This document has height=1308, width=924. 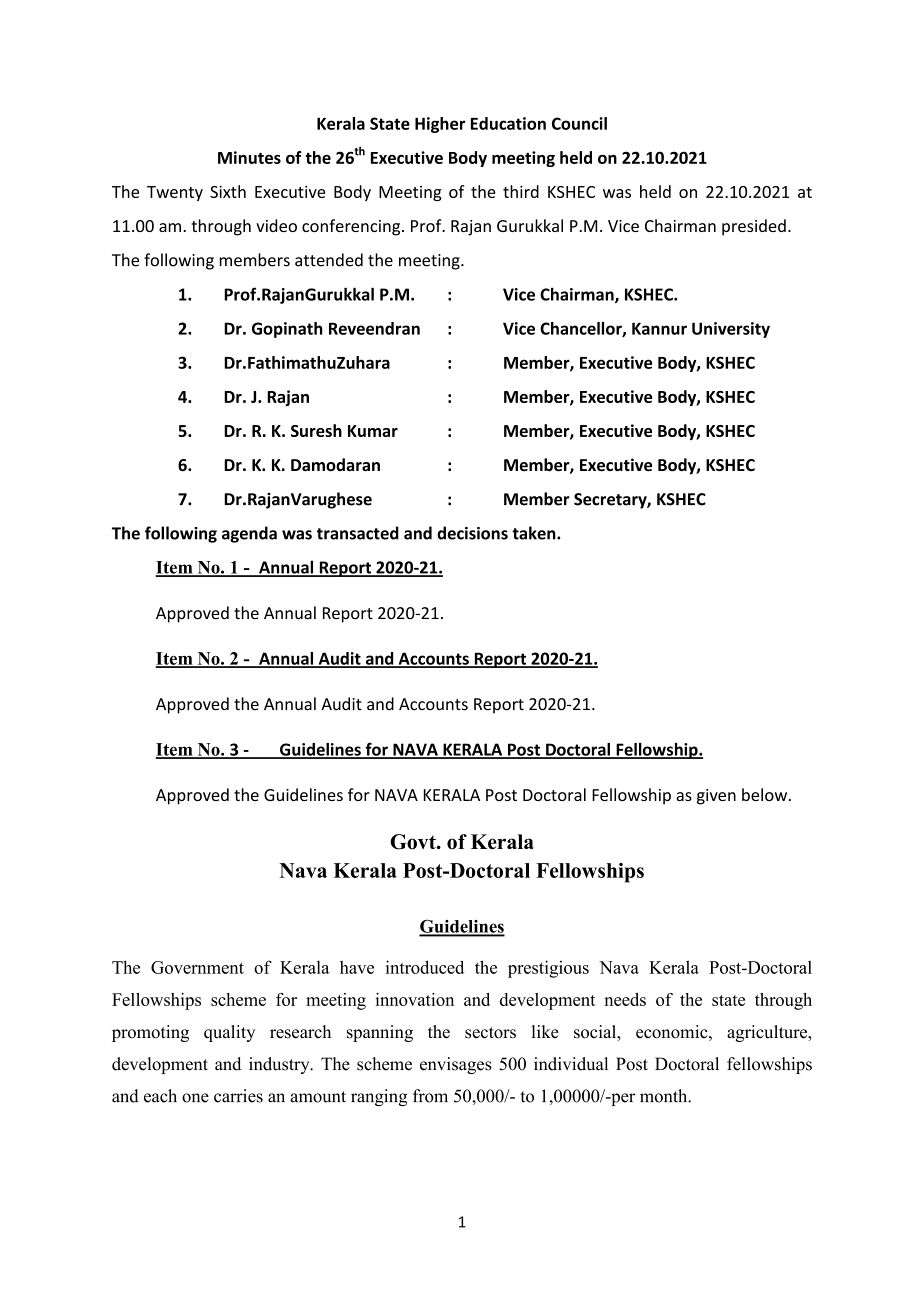 What do you see at coordinates (535, 533) in the document?
I see `taken` at bounding box center [535, 533].
